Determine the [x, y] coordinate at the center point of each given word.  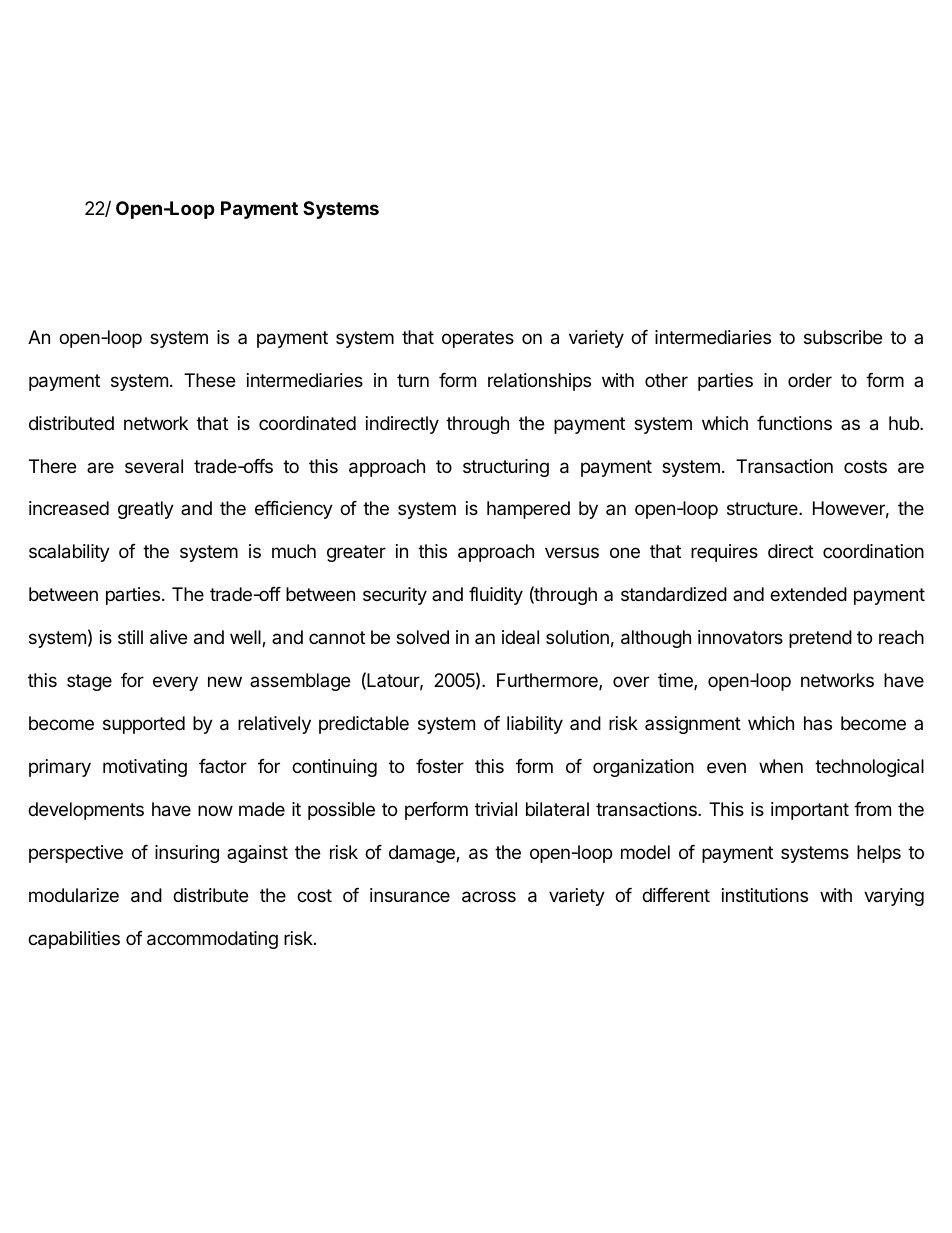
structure [763, 508]
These [209, 380]
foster [440, 766]
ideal [520, 637]
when [781, 766]
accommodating [212, 940]
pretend [820, 639]
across [489, 897]
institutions [765, 895]
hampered [528, 510]
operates [478, 339]
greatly [146, 510]
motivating [145, 768]
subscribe [843, 337]
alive [168, 637]
